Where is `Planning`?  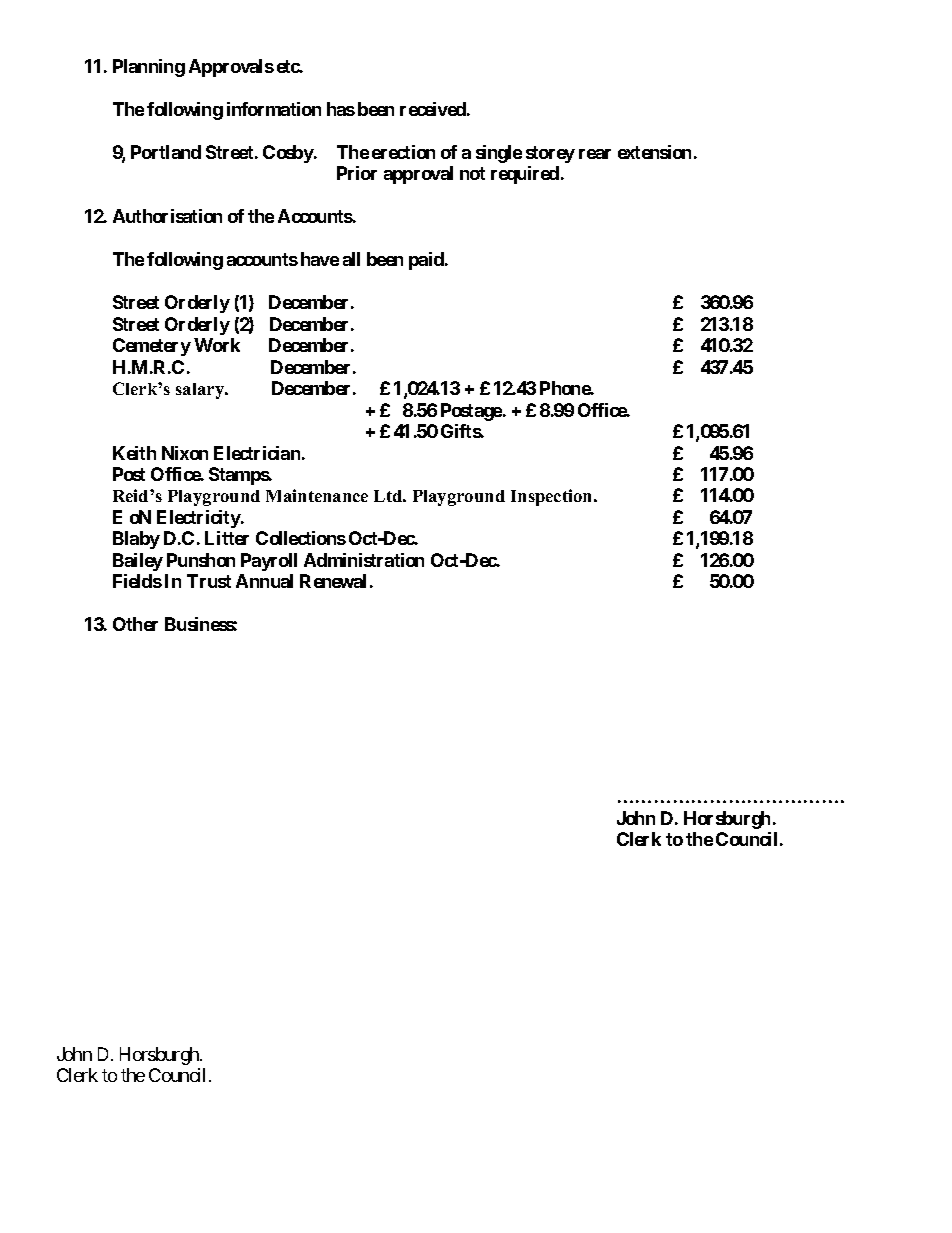 Planning is located at coordinates (149, 68).
